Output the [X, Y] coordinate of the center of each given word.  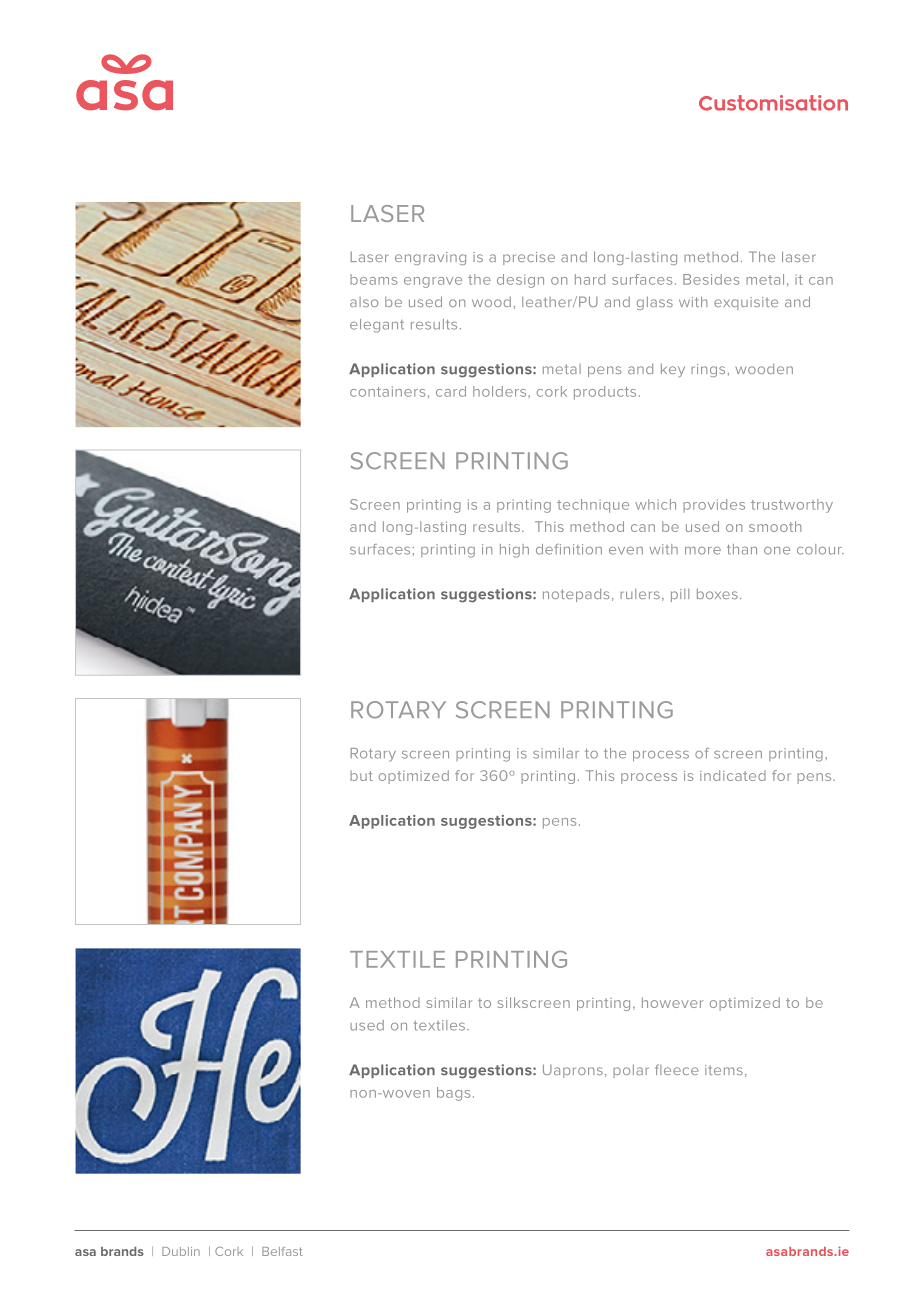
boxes [717, 593]
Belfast [282, 1251]
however [672, 1002]
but [361, 775]
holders [499, 391]
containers [387, 391]
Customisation [773, 103]
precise [529, 258]
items [724, 1070]
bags [453, 1094]
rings [708, 370]
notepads [576, 595]
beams [373, 279]
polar [631, 1071]
